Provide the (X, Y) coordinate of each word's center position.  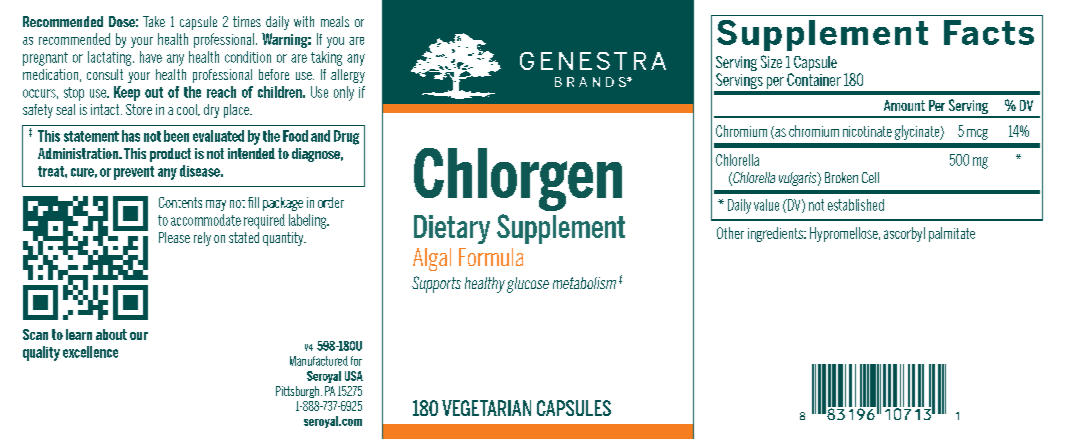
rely (202, 239)
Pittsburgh (299, 392)
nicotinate (867, 131)
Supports (436, 284)
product (170, 155)
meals (335, 21)
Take (154, 21)
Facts (989, 32)
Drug (346, 137)
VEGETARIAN (486, 408)
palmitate (952, 234)
